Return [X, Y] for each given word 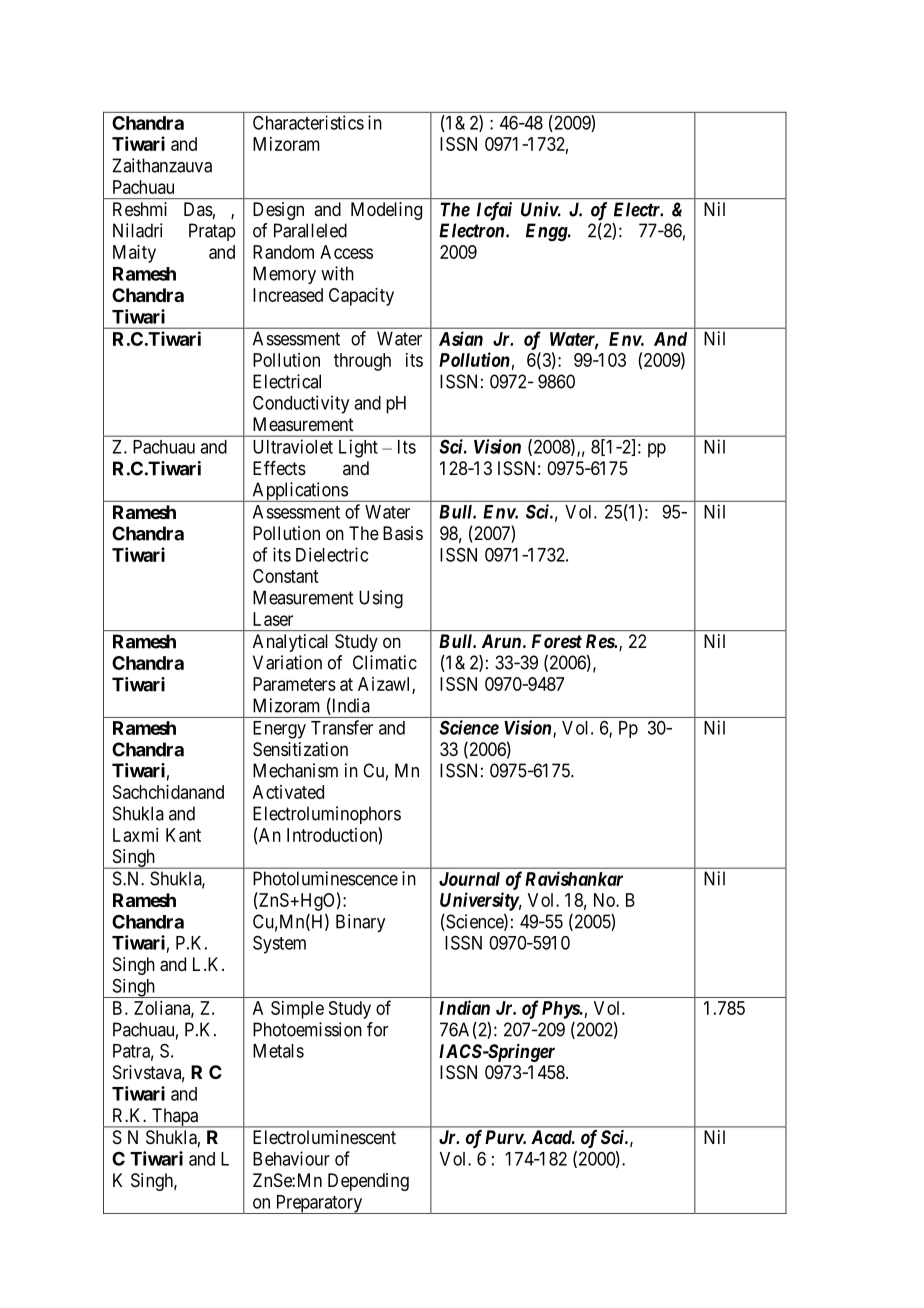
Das [198, 209]
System [279, 944]
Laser [273, 619]
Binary [360, 923]
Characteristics [308, 122]
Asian [461, 338]
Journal [469, 879]
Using [381, 599]
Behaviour [291, 1158]
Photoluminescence [325, 878]
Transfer [342, 727]
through [362, 362]
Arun [501, 641]
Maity [134, 254]
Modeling [386, 211]
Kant [183, 835]
